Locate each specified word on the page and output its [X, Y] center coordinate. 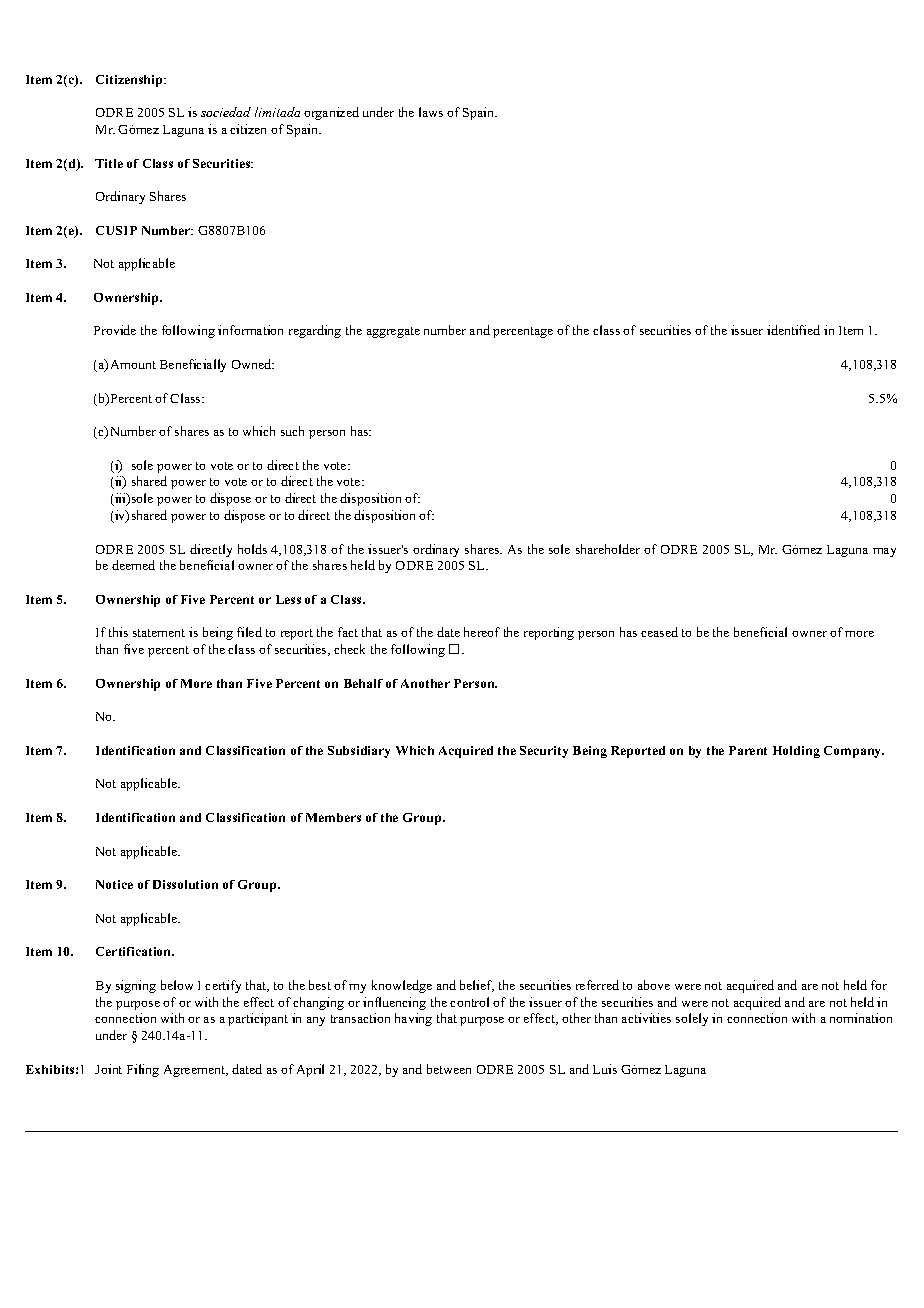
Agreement [196, 1071]
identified [793, 330]
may [884, 552]
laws [431, 112]
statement [159, 633]
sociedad [226, 112]
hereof [482, 632]
